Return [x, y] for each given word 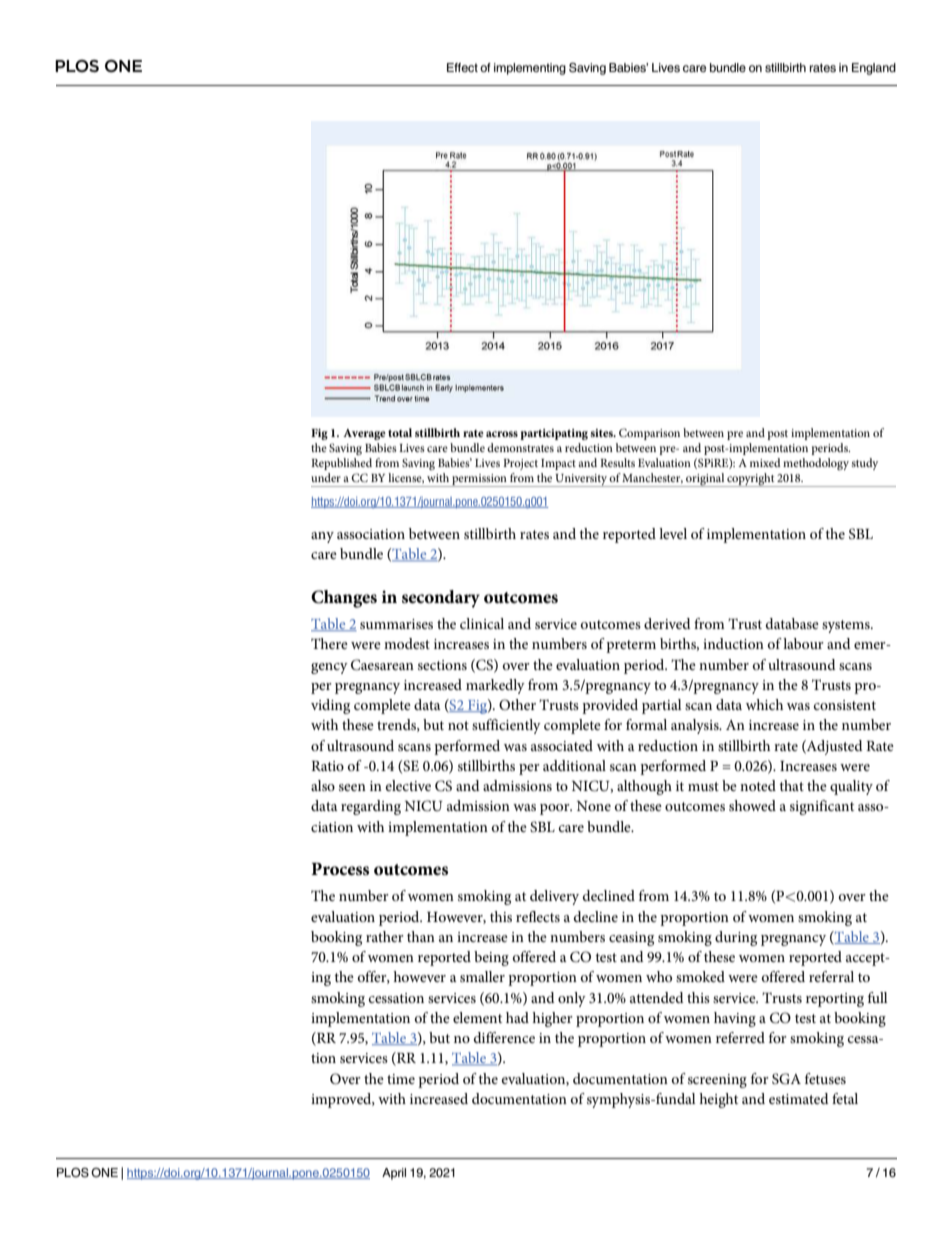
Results [617, 462]
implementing [530, 69]
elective [408, 785]
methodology [816, 464]
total [400, 432]
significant [822, 807]
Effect [462, 67]
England [874, 69]
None [594, 806]
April [394, 1174]
